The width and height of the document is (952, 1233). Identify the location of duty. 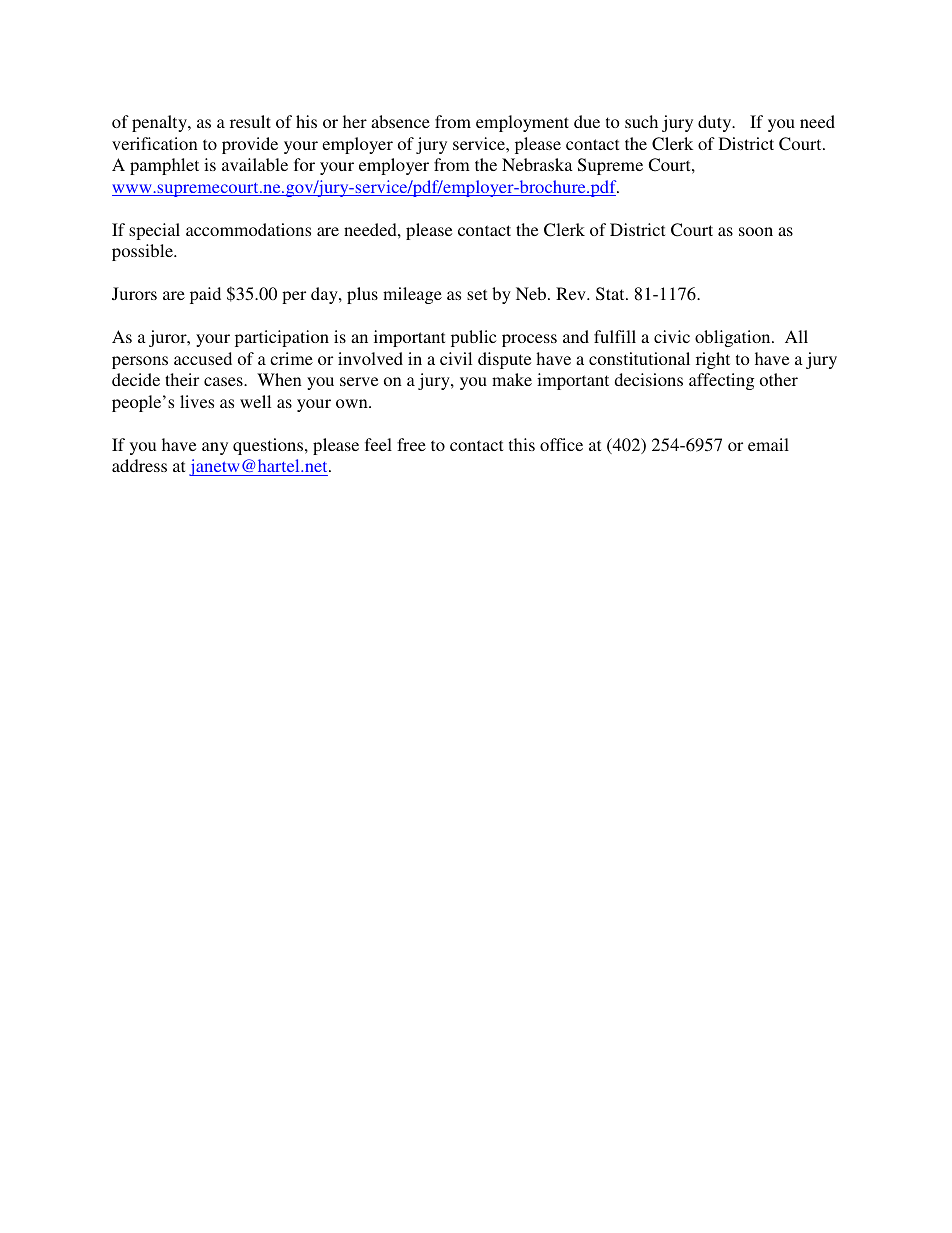
(716, 123).
